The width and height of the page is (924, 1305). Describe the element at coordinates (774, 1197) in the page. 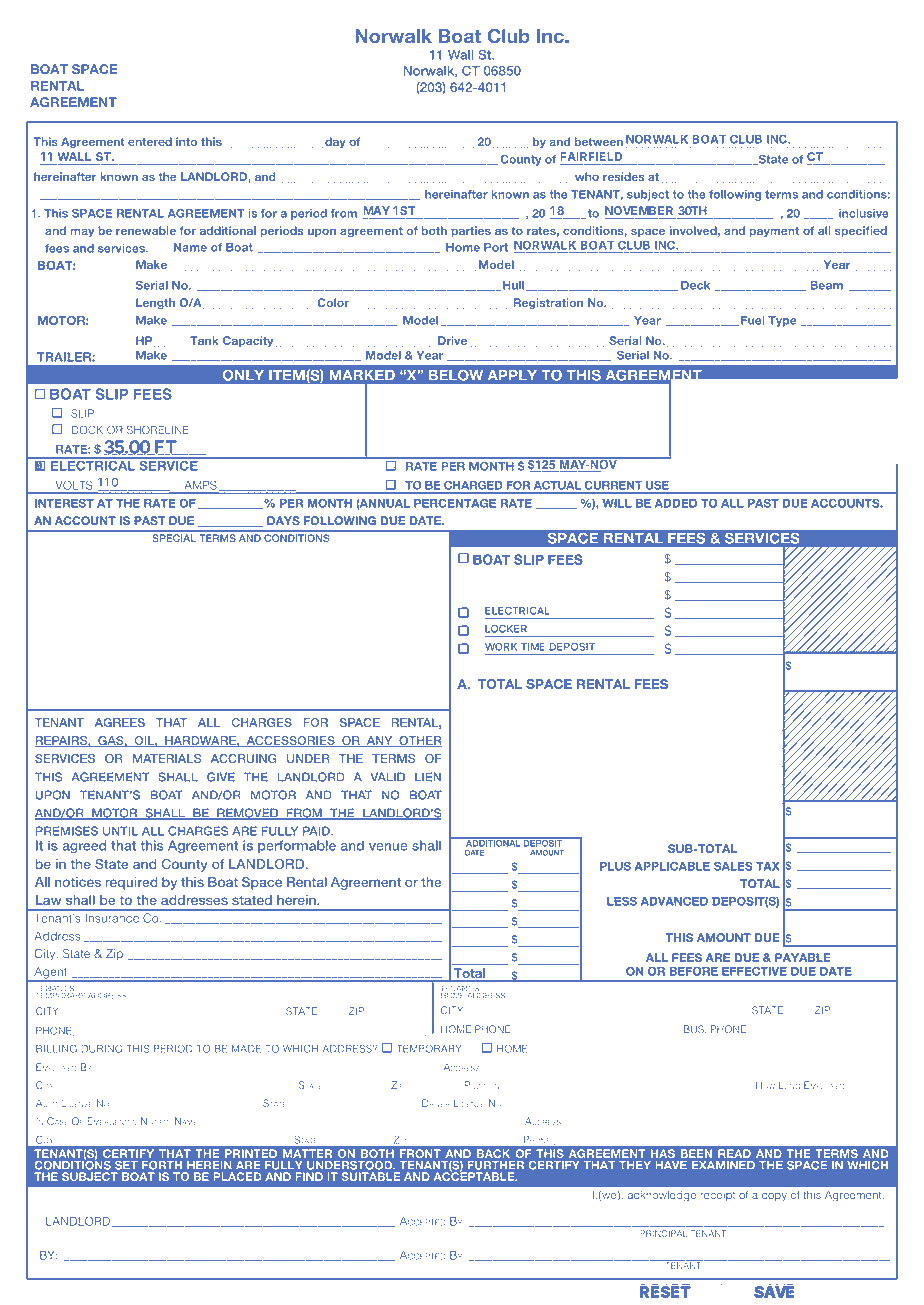

I see `copy` at that location.
